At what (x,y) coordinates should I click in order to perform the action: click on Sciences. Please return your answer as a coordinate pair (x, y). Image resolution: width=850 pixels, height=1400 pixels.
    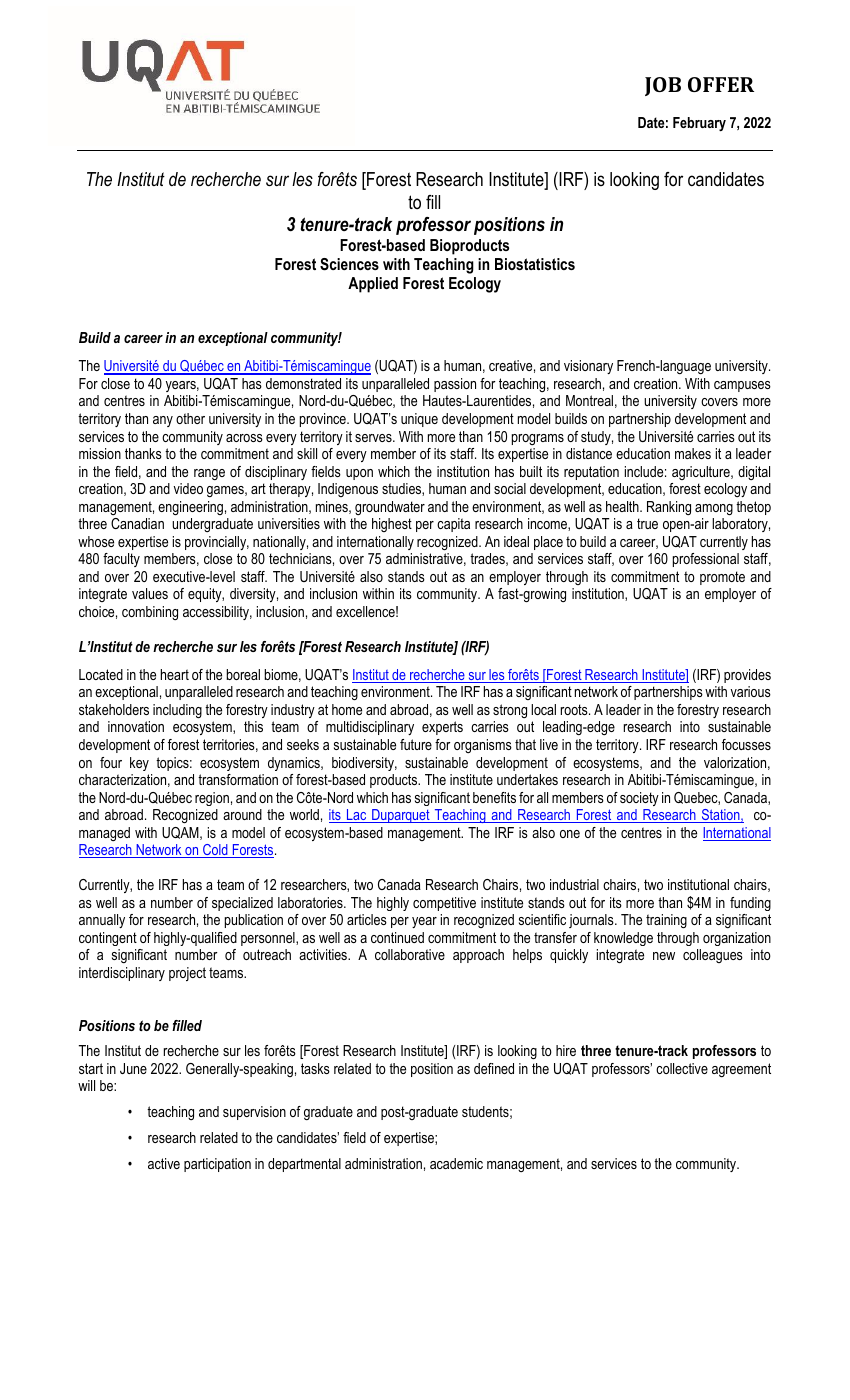
    Looking at the image, I should click on (349, 264).
